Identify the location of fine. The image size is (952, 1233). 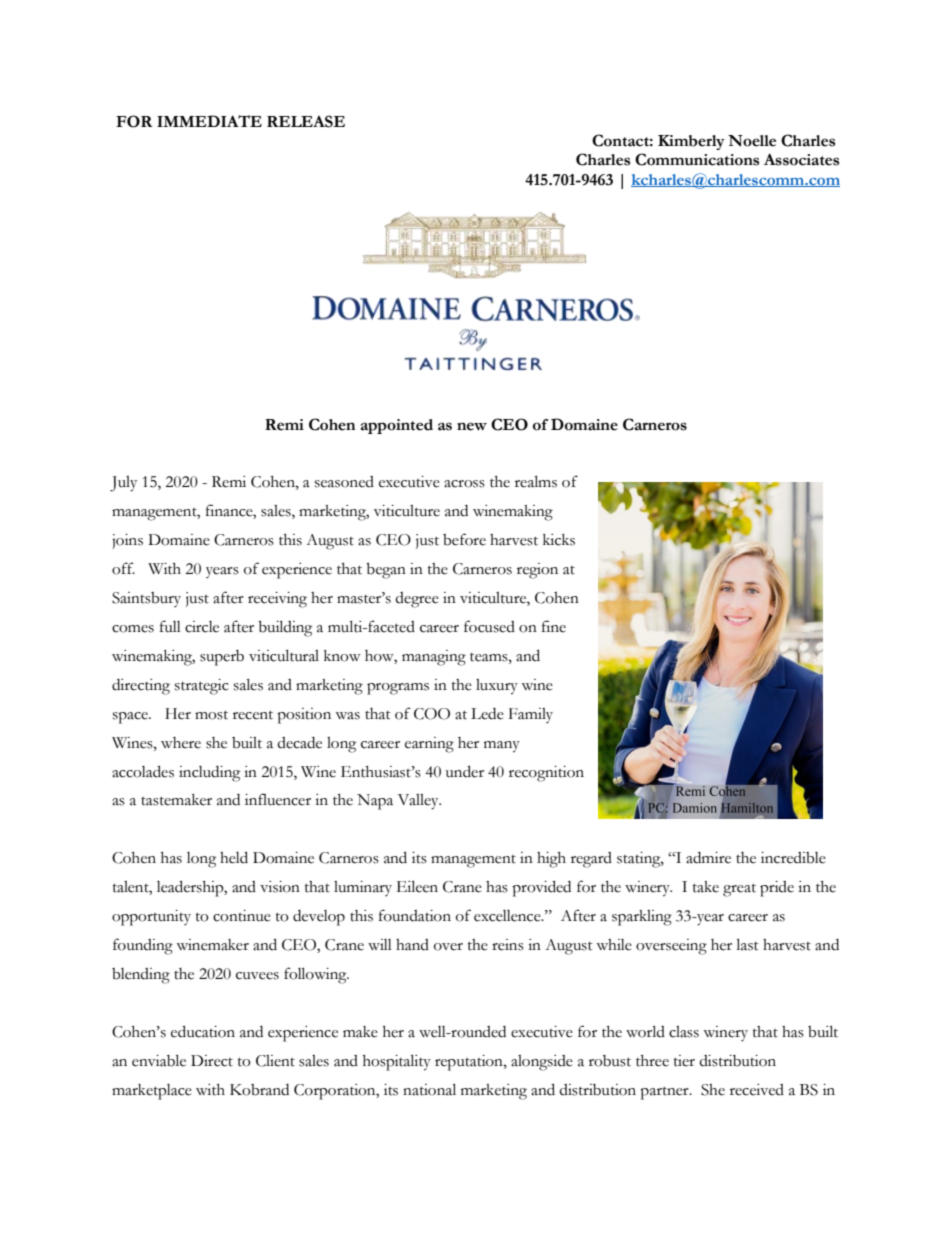
(554, 626).
